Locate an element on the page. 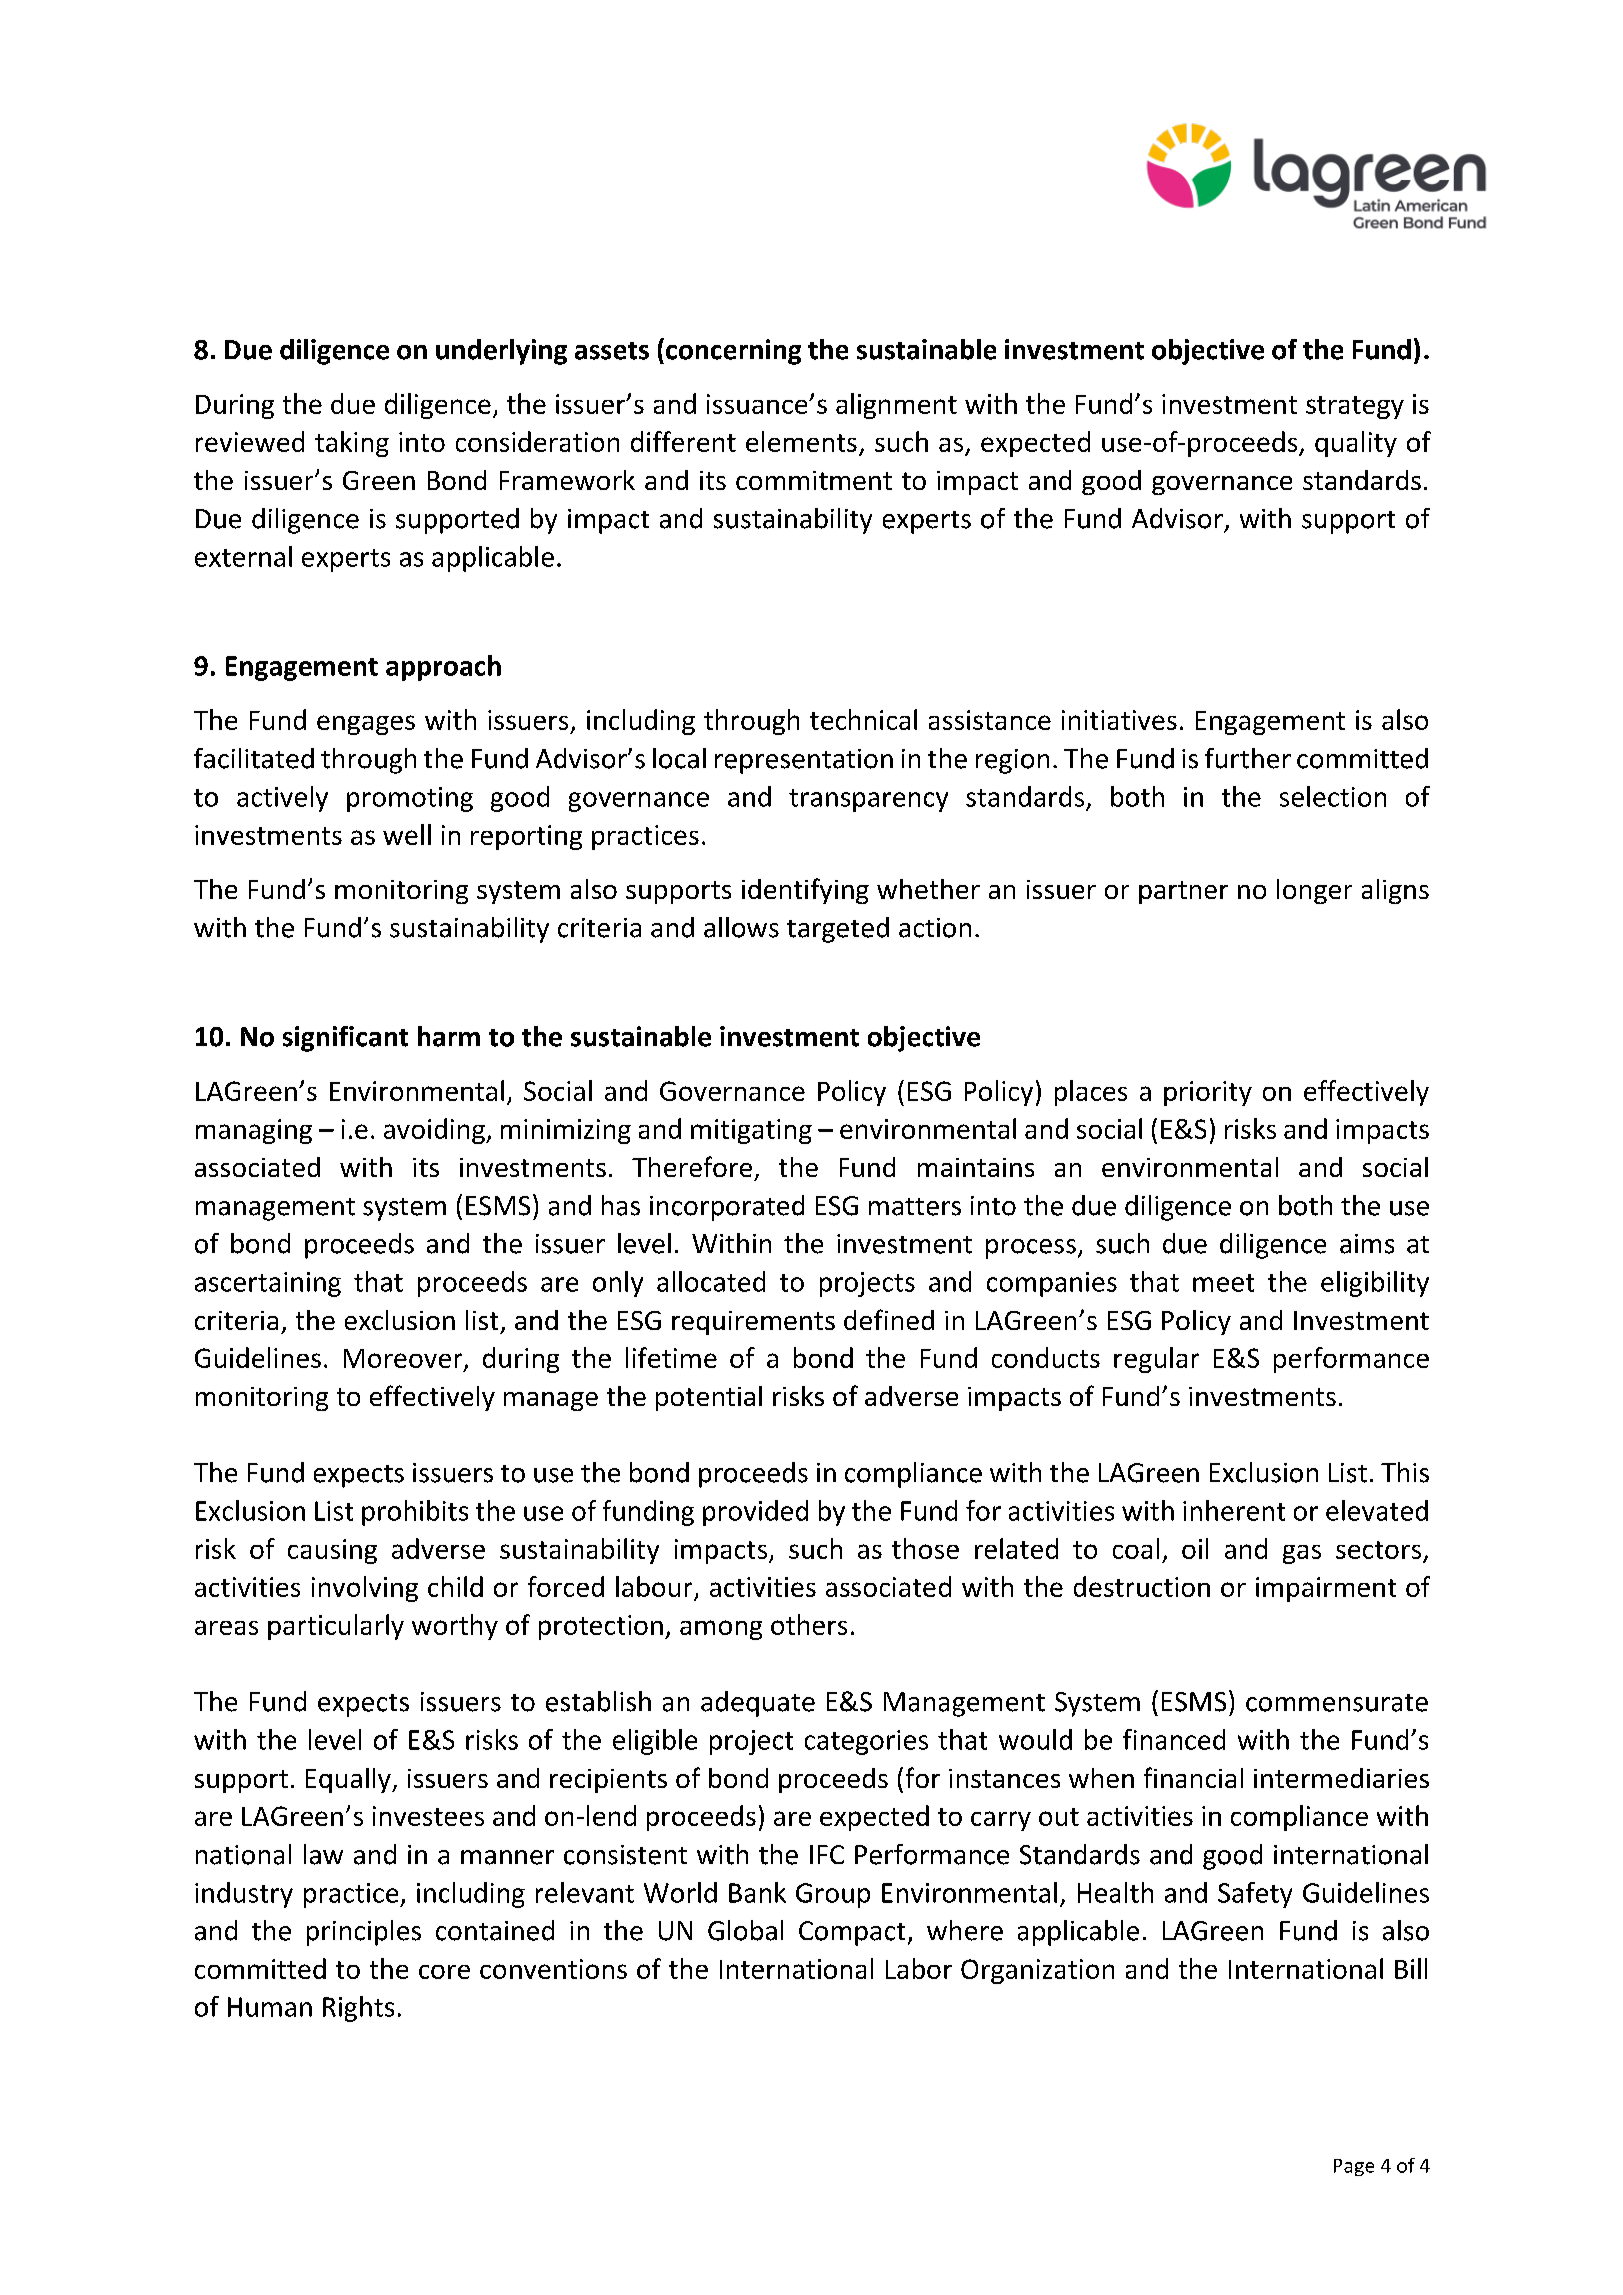  ascertaining is located at coordinates (268, 1284).
